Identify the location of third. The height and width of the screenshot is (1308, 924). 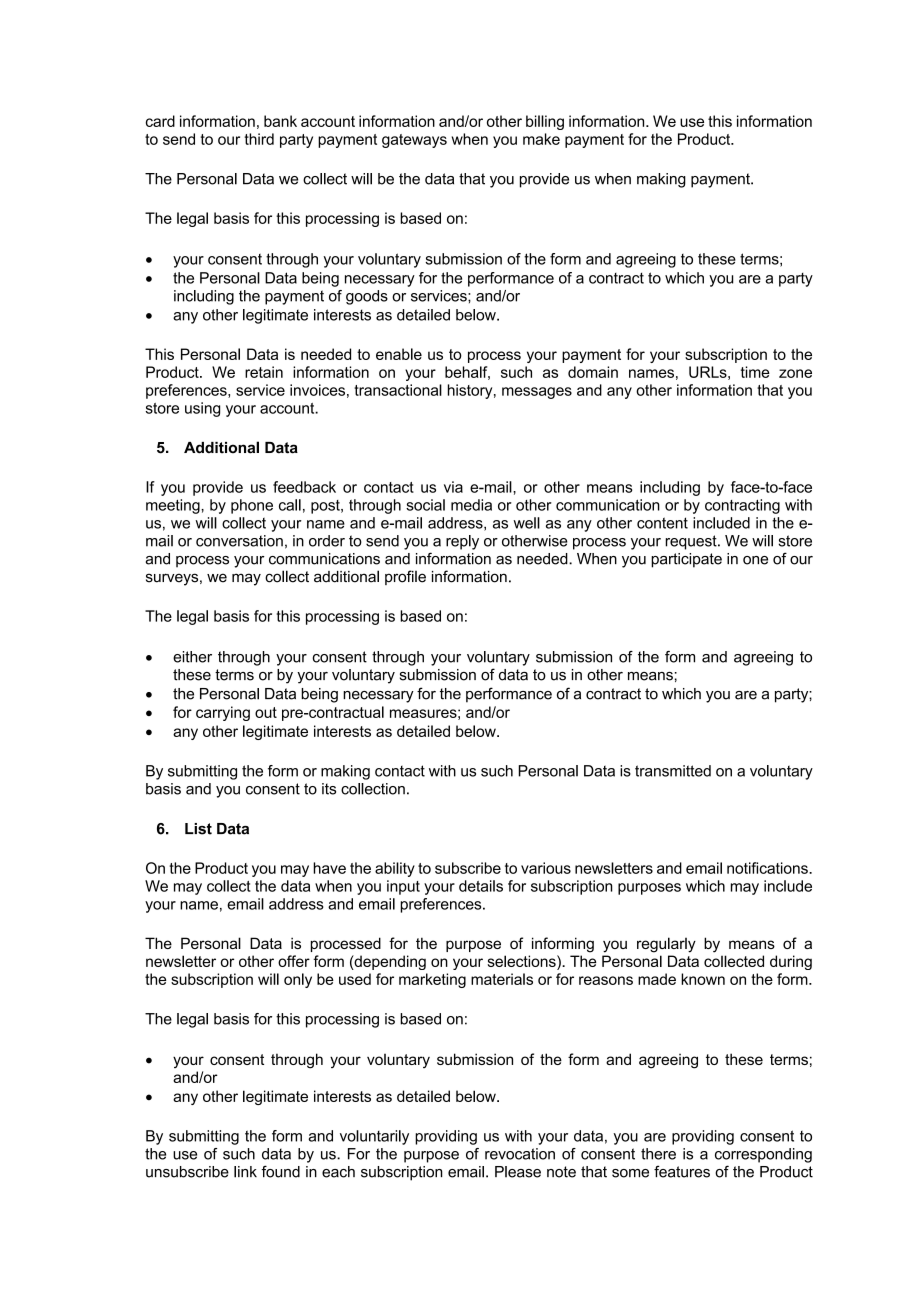
(259, 139).
